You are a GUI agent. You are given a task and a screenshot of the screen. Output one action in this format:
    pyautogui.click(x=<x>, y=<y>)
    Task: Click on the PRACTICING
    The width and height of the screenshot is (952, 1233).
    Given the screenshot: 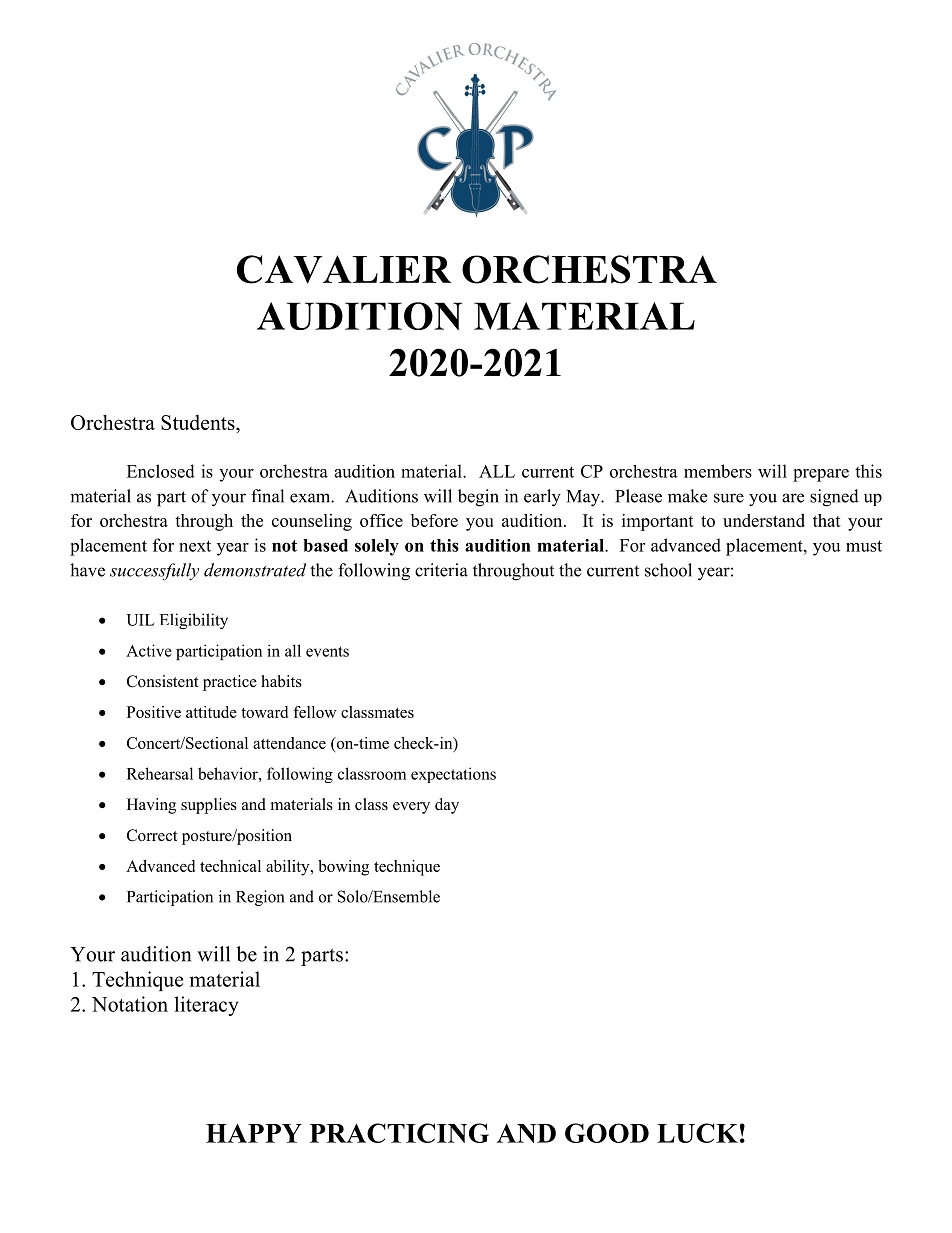 What is the action you would take?
    pyautogui.click(x=399, y=1133)
